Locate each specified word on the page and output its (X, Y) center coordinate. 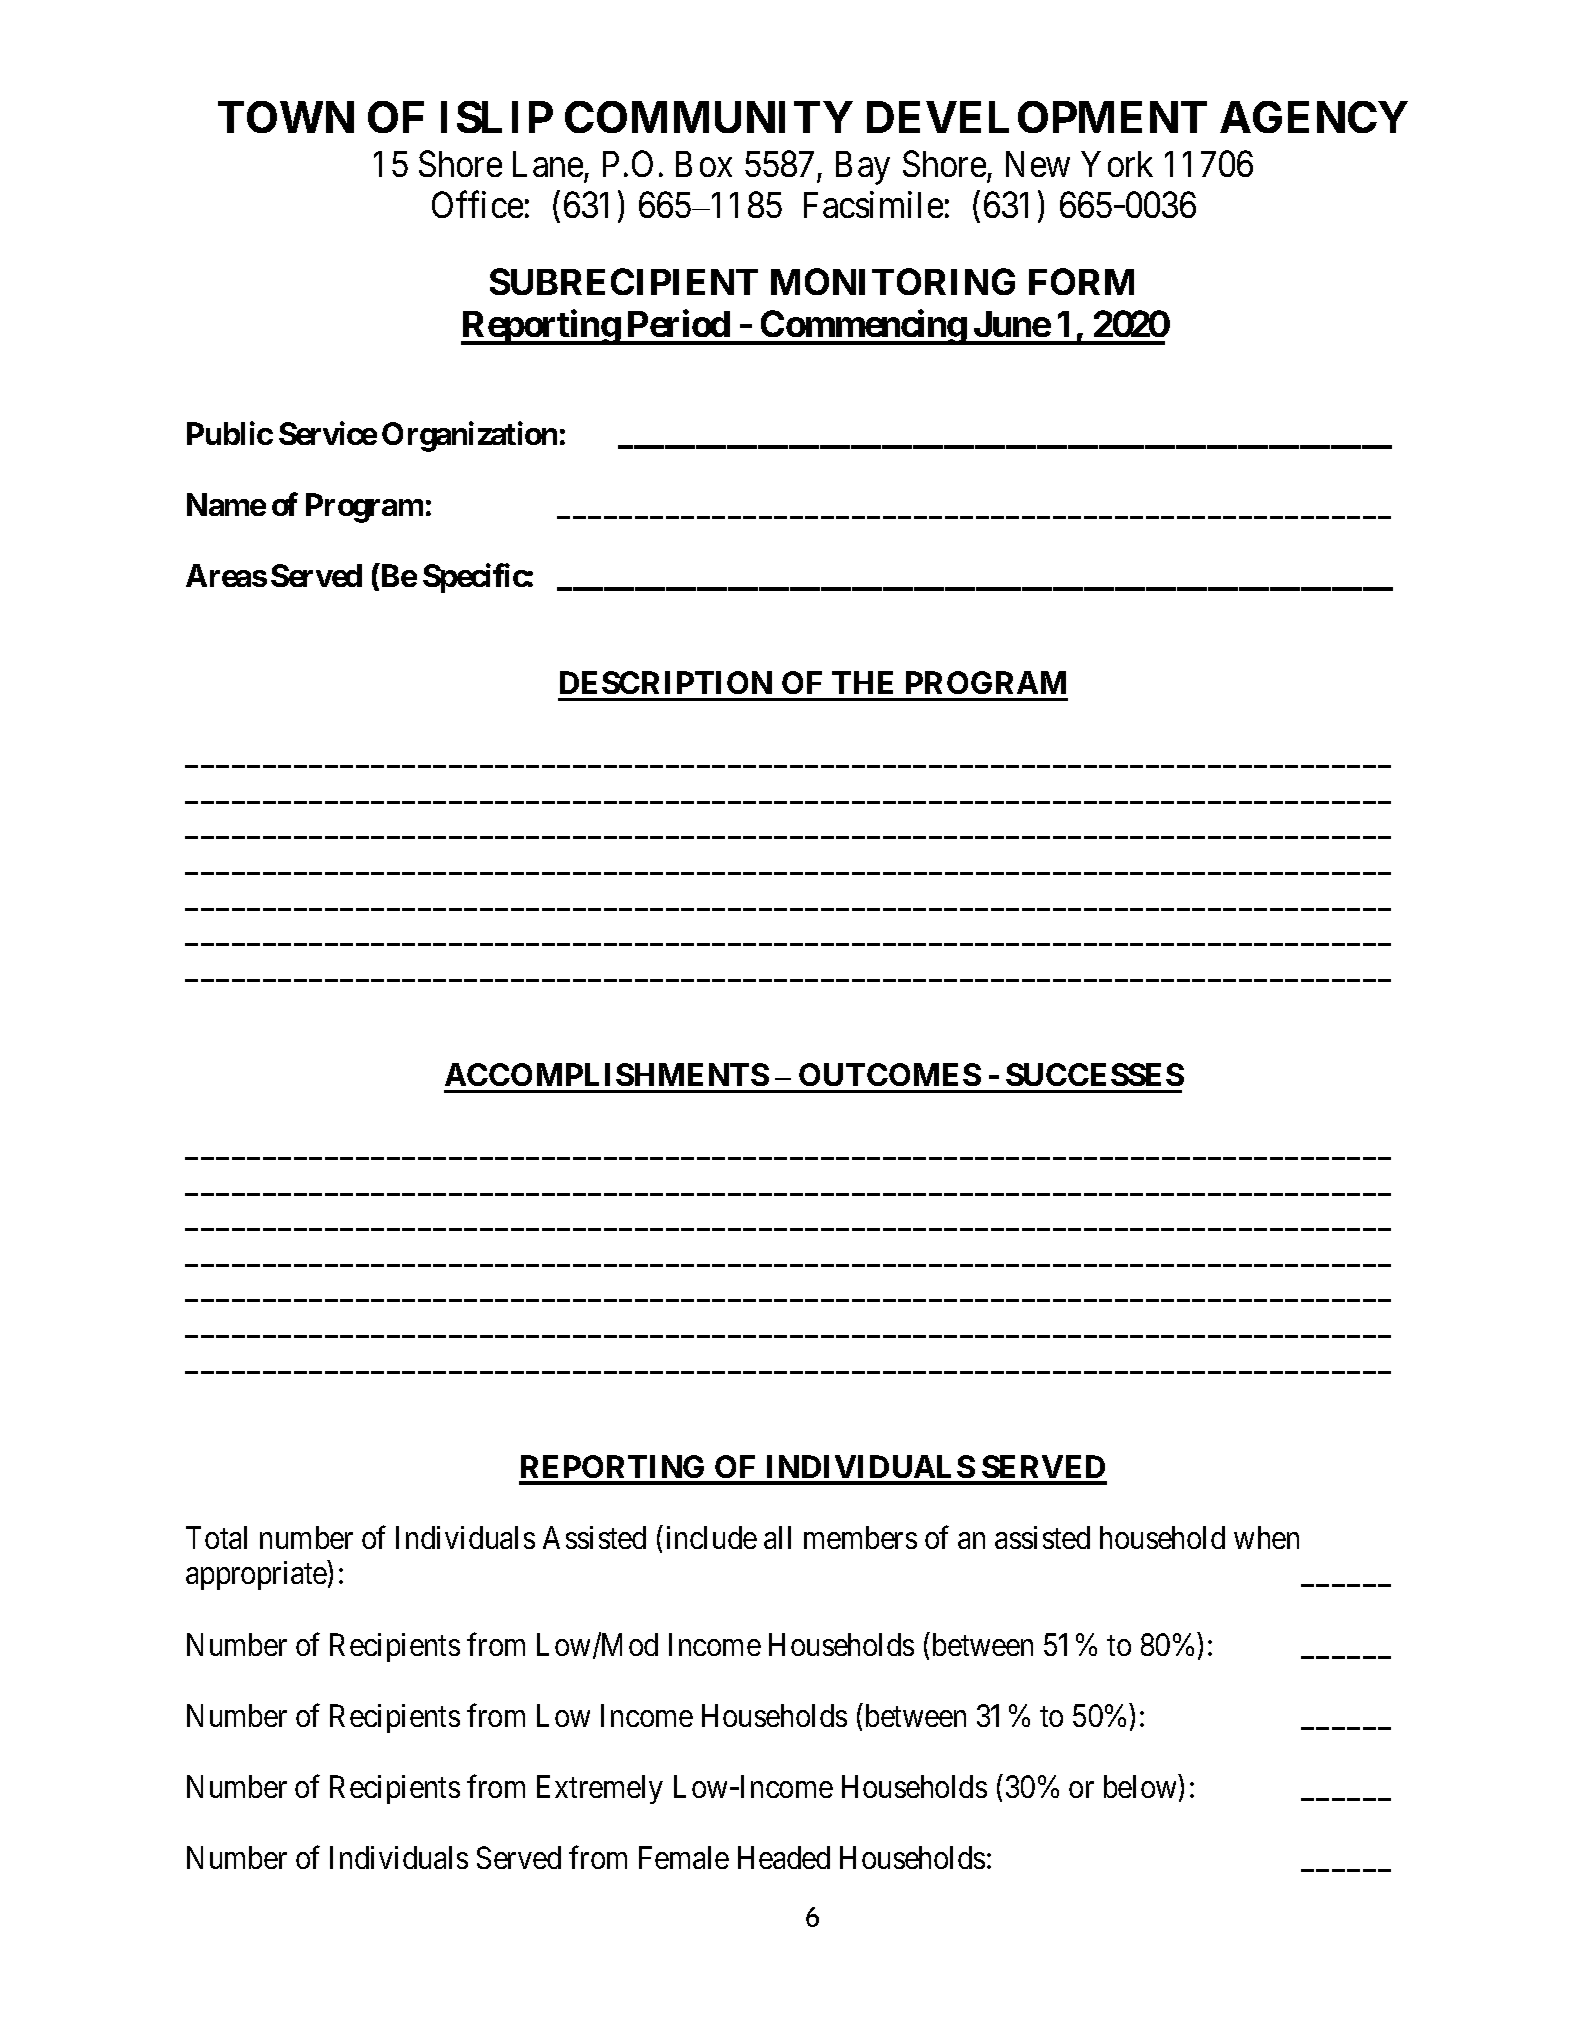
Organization (469, 436)
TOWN (286, 117)
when (1266, 1537)
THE (862, 682)
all (777, 1537)
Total (216, 1537)
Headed (784, 1857)
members (860, 1537)
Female (684, 1857)
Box (704, 164)
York (1117, 164)
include (712, 1537)
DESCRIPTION (666, 682)
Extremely (600, 1789)
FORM (1081, 281)
